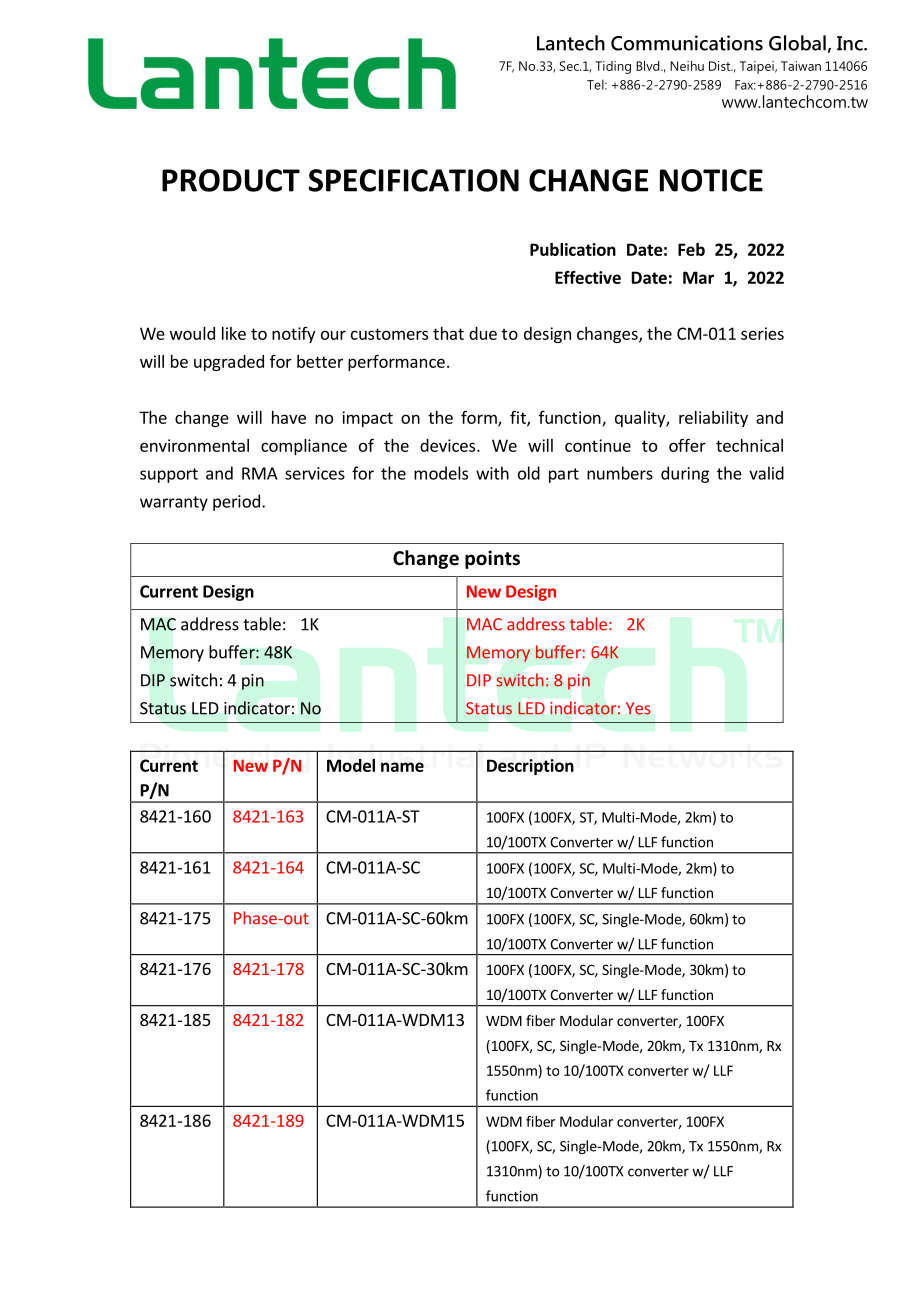 This screenshot has width=924, height=1308. Describe the element at coordinates (691, 249) in the screenshot. I see `Feb` at that location.
